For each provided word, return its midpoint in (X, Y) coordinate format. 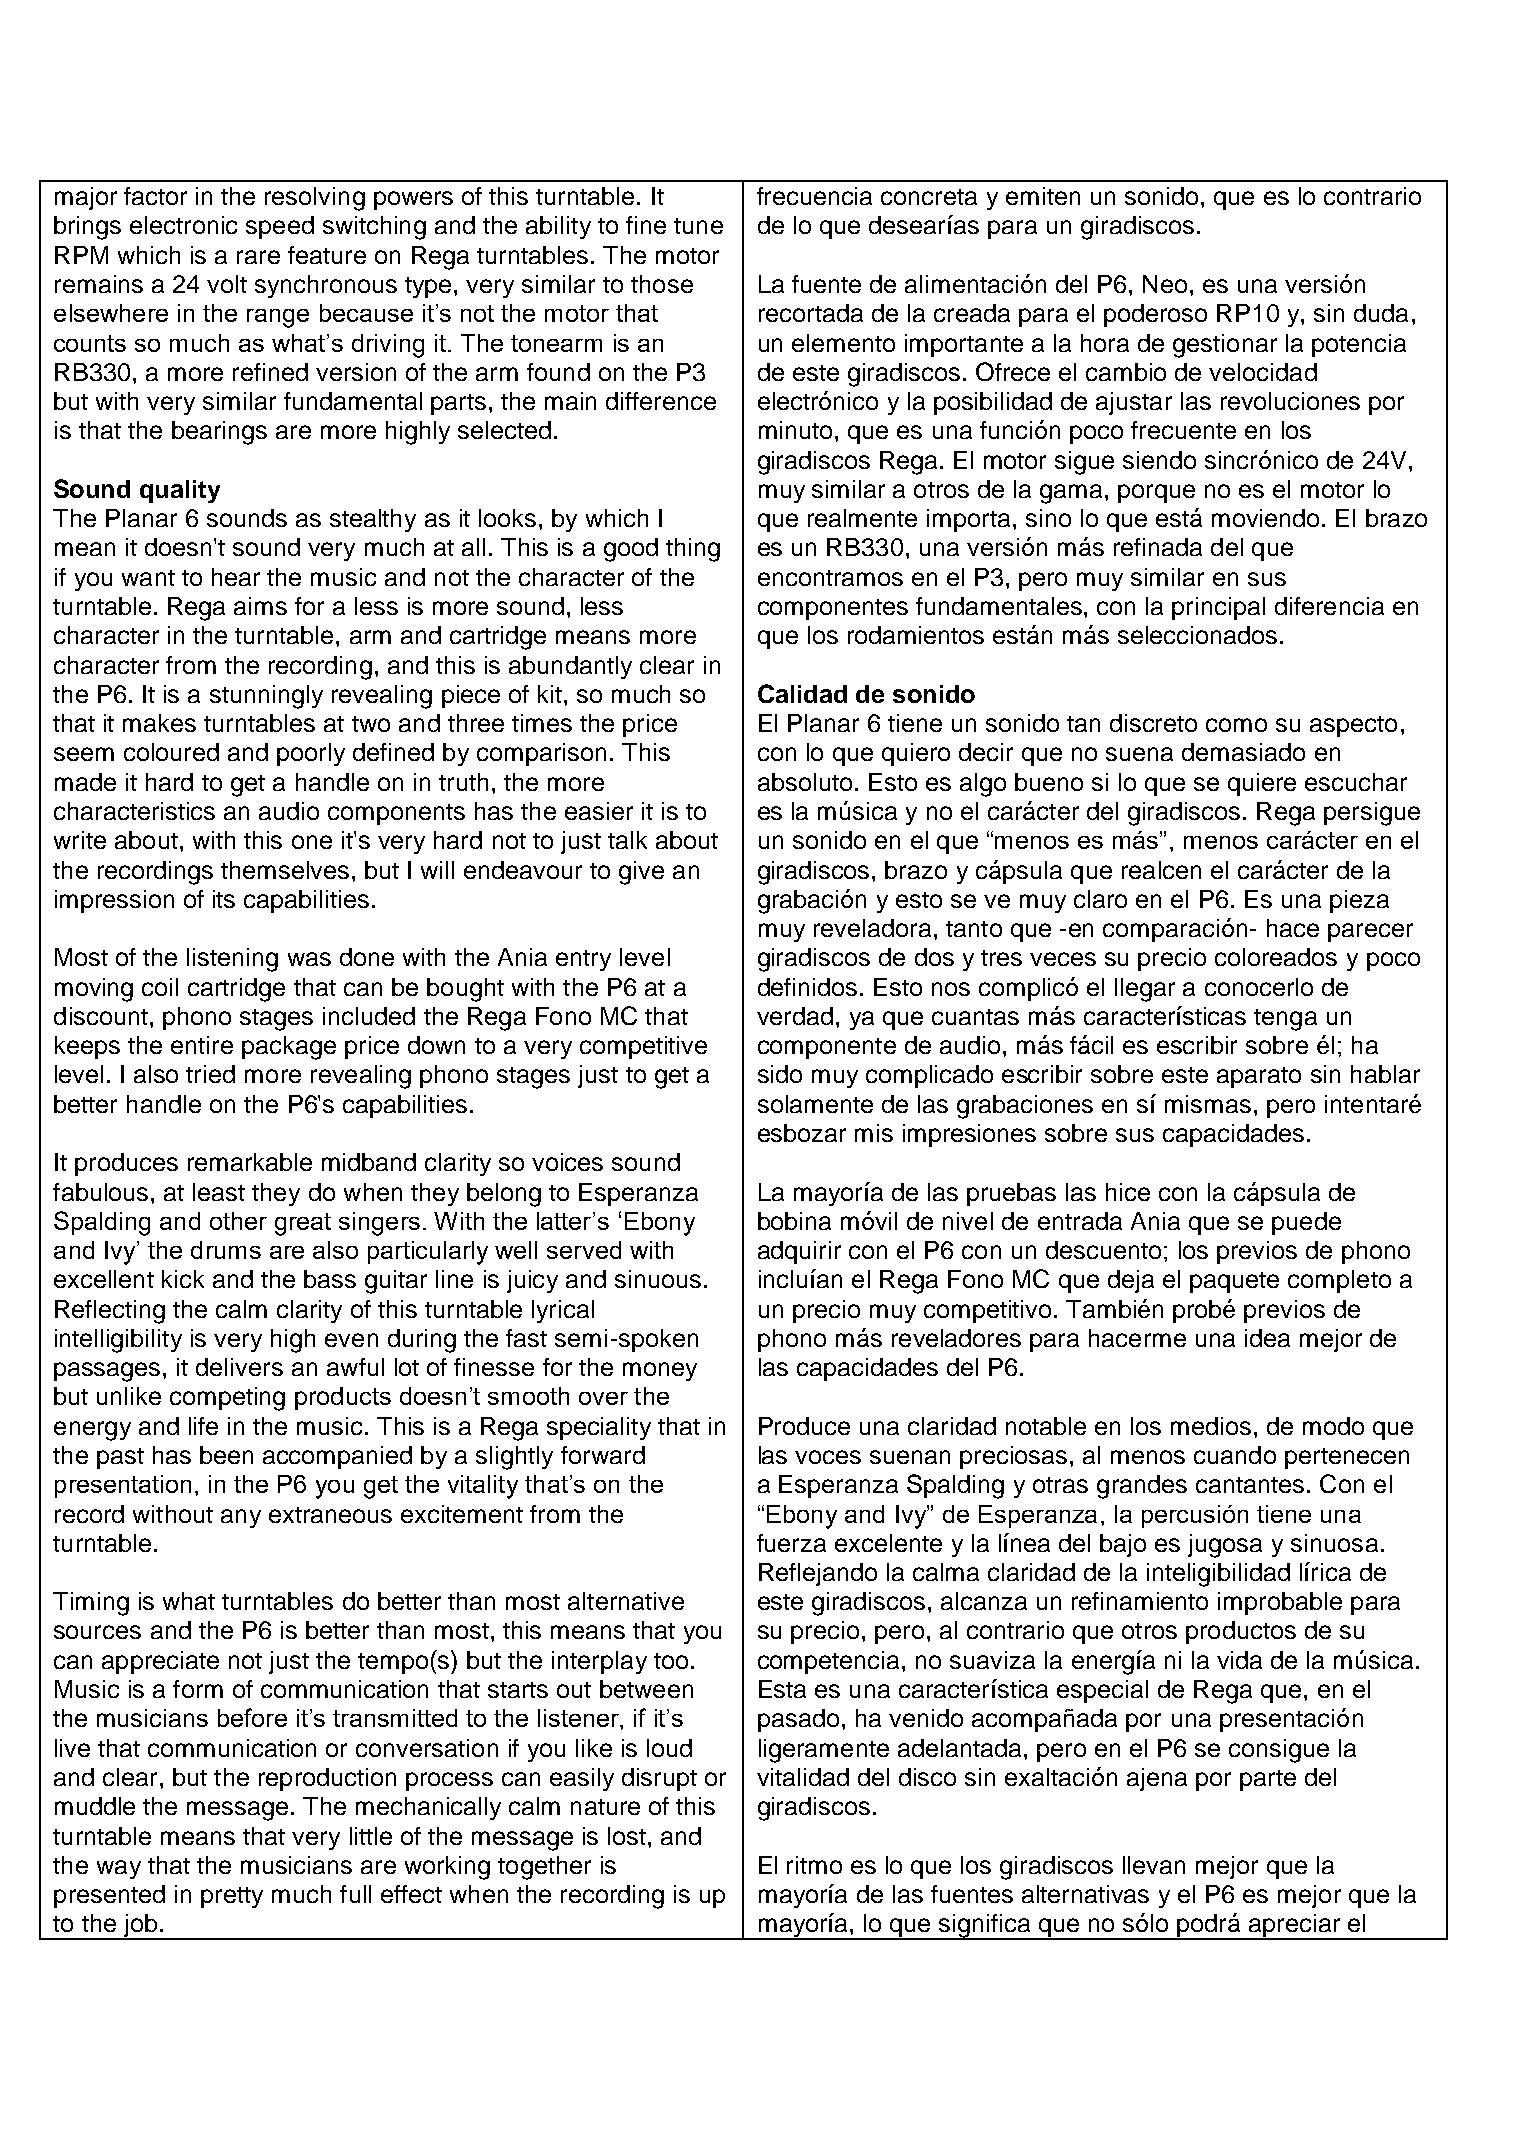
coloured (171, 752)
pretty (232, 1897)
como (1236, 725)
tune (698, 226)
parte (1268, 1780)
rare (258, 257)
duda (1381, 313)
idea (1267, 1338)
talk (627, 840)
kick (183, 1279)
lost (627, 1836)
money (660, 1371)
